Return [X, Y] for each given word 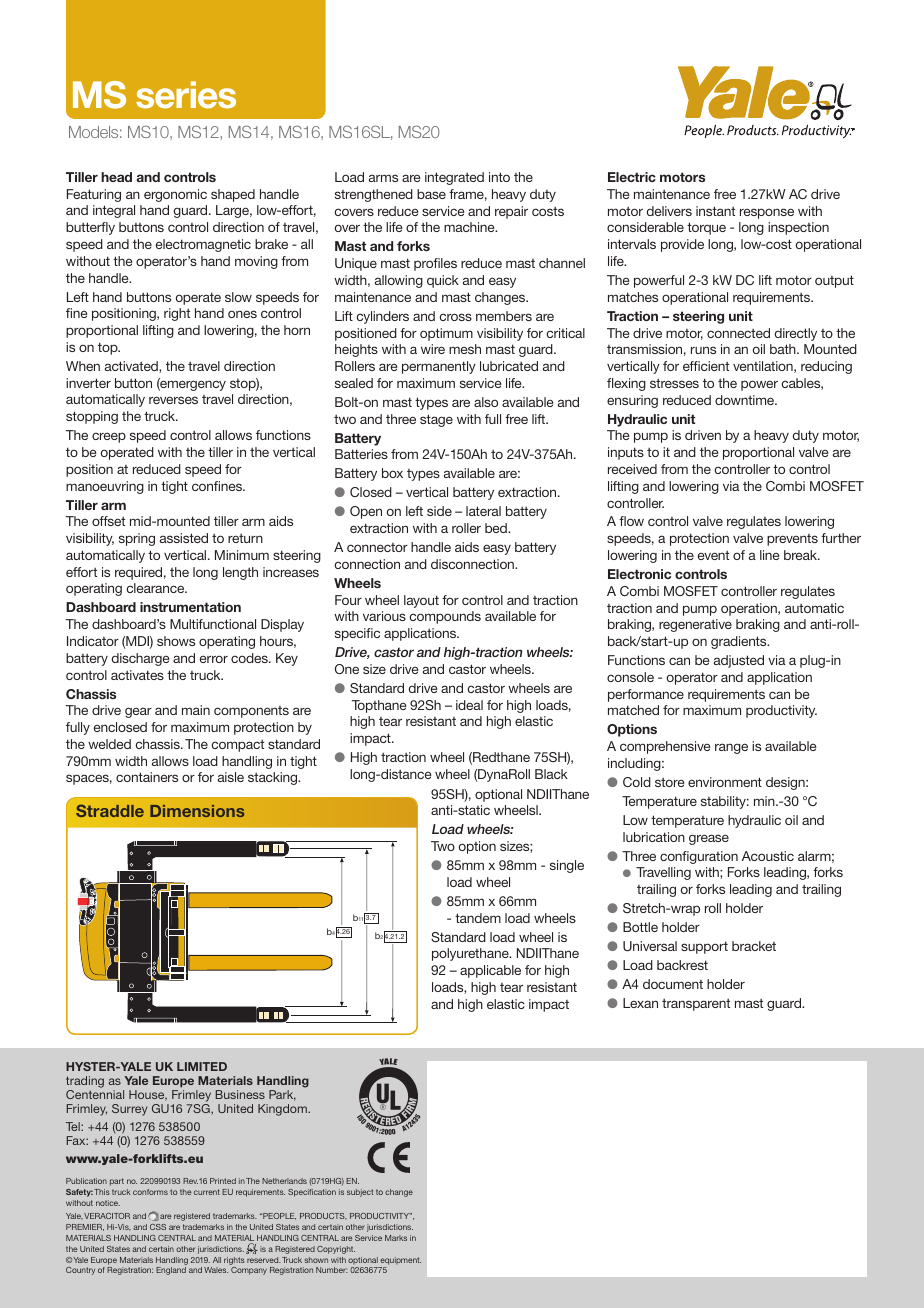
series [186, 95]
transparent [696, 1005]
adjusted [739, 661]
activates [137, 675]
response [767, 213]
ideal [469, 705]
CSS [158, 1227]
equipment [400, 1261]
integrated [454, 178]
